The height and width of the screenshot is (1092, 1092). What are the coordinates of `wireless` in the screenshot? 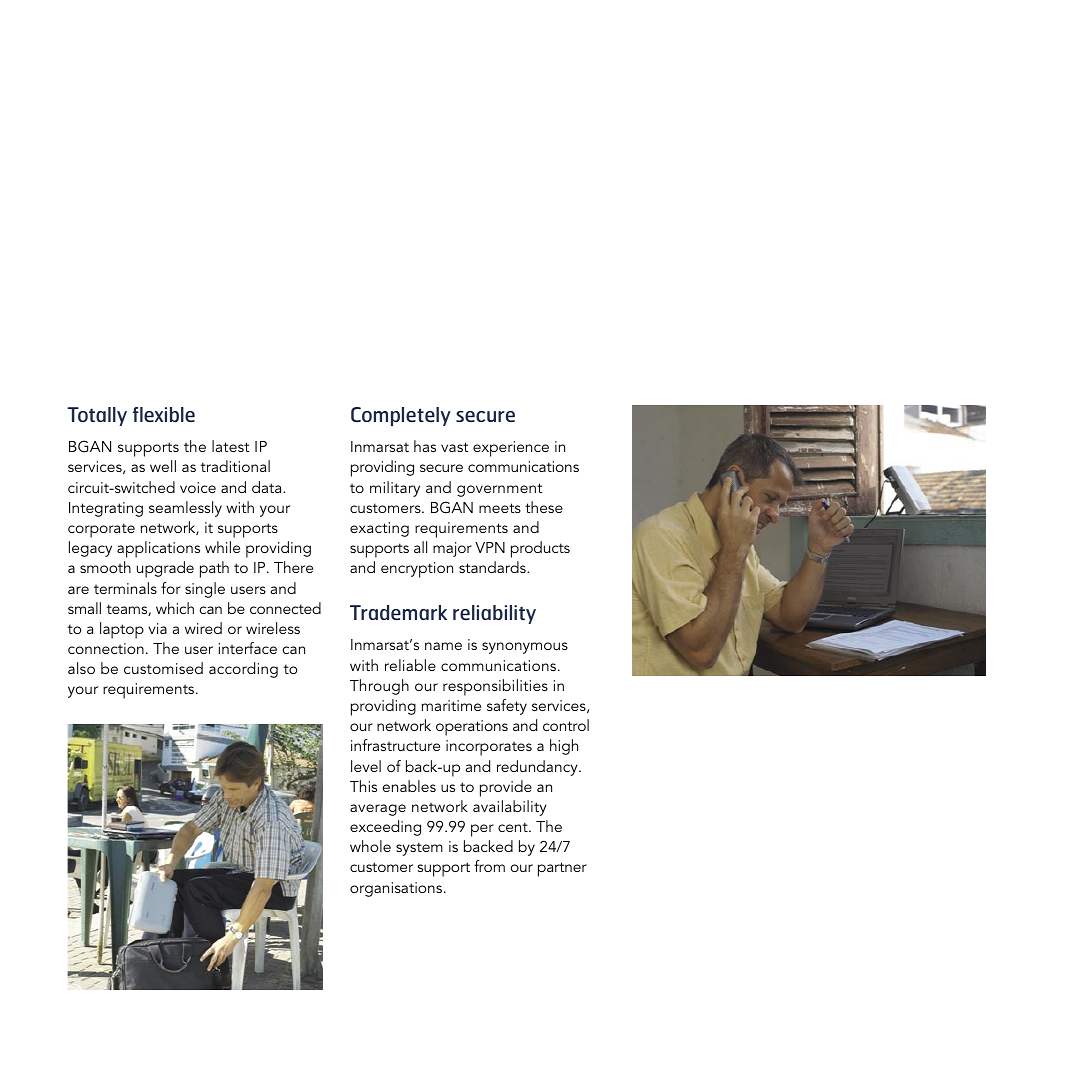 It's located at (273, 628).
